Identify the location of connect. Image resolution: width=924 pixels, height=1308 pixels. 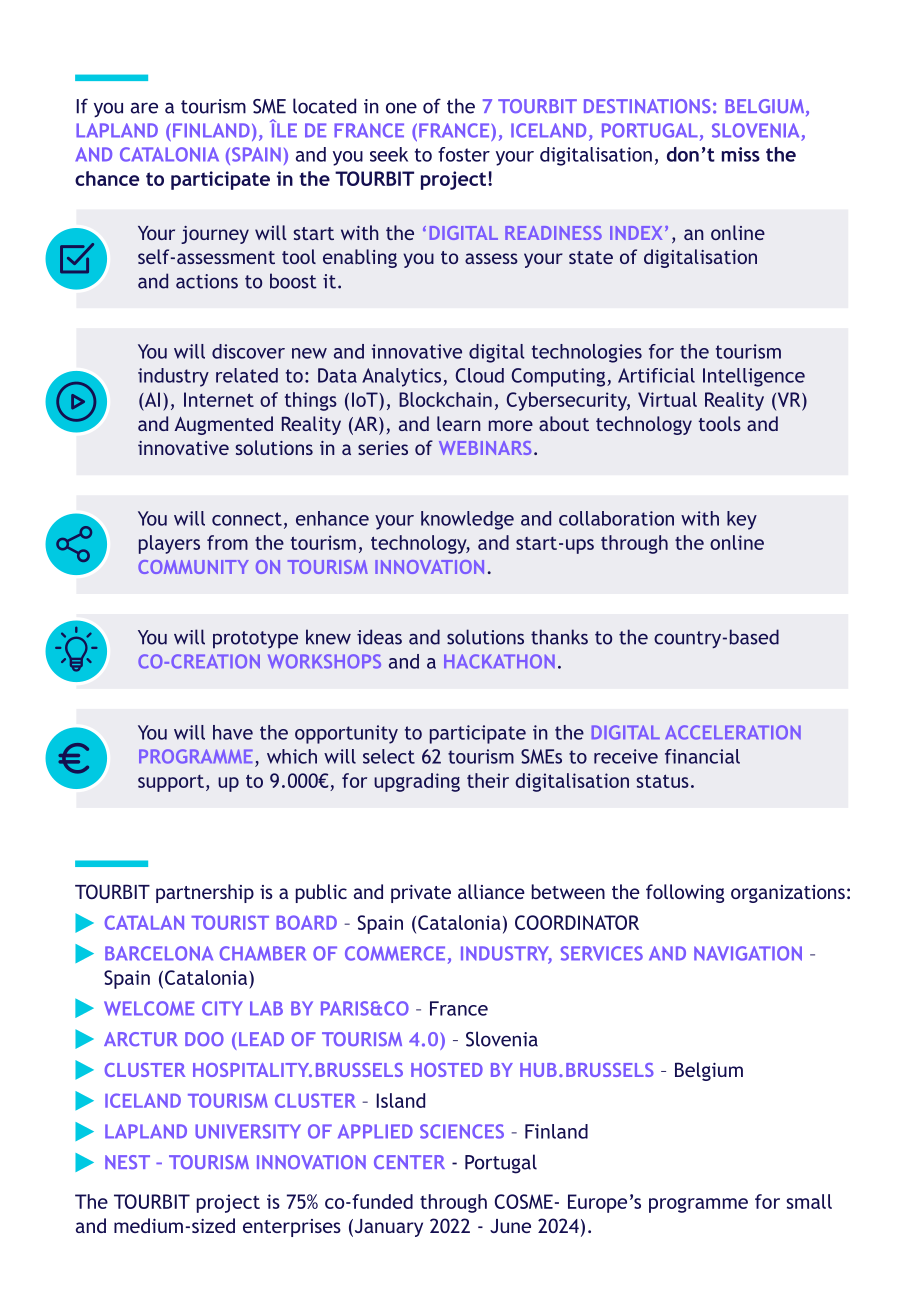
(247, 519).
